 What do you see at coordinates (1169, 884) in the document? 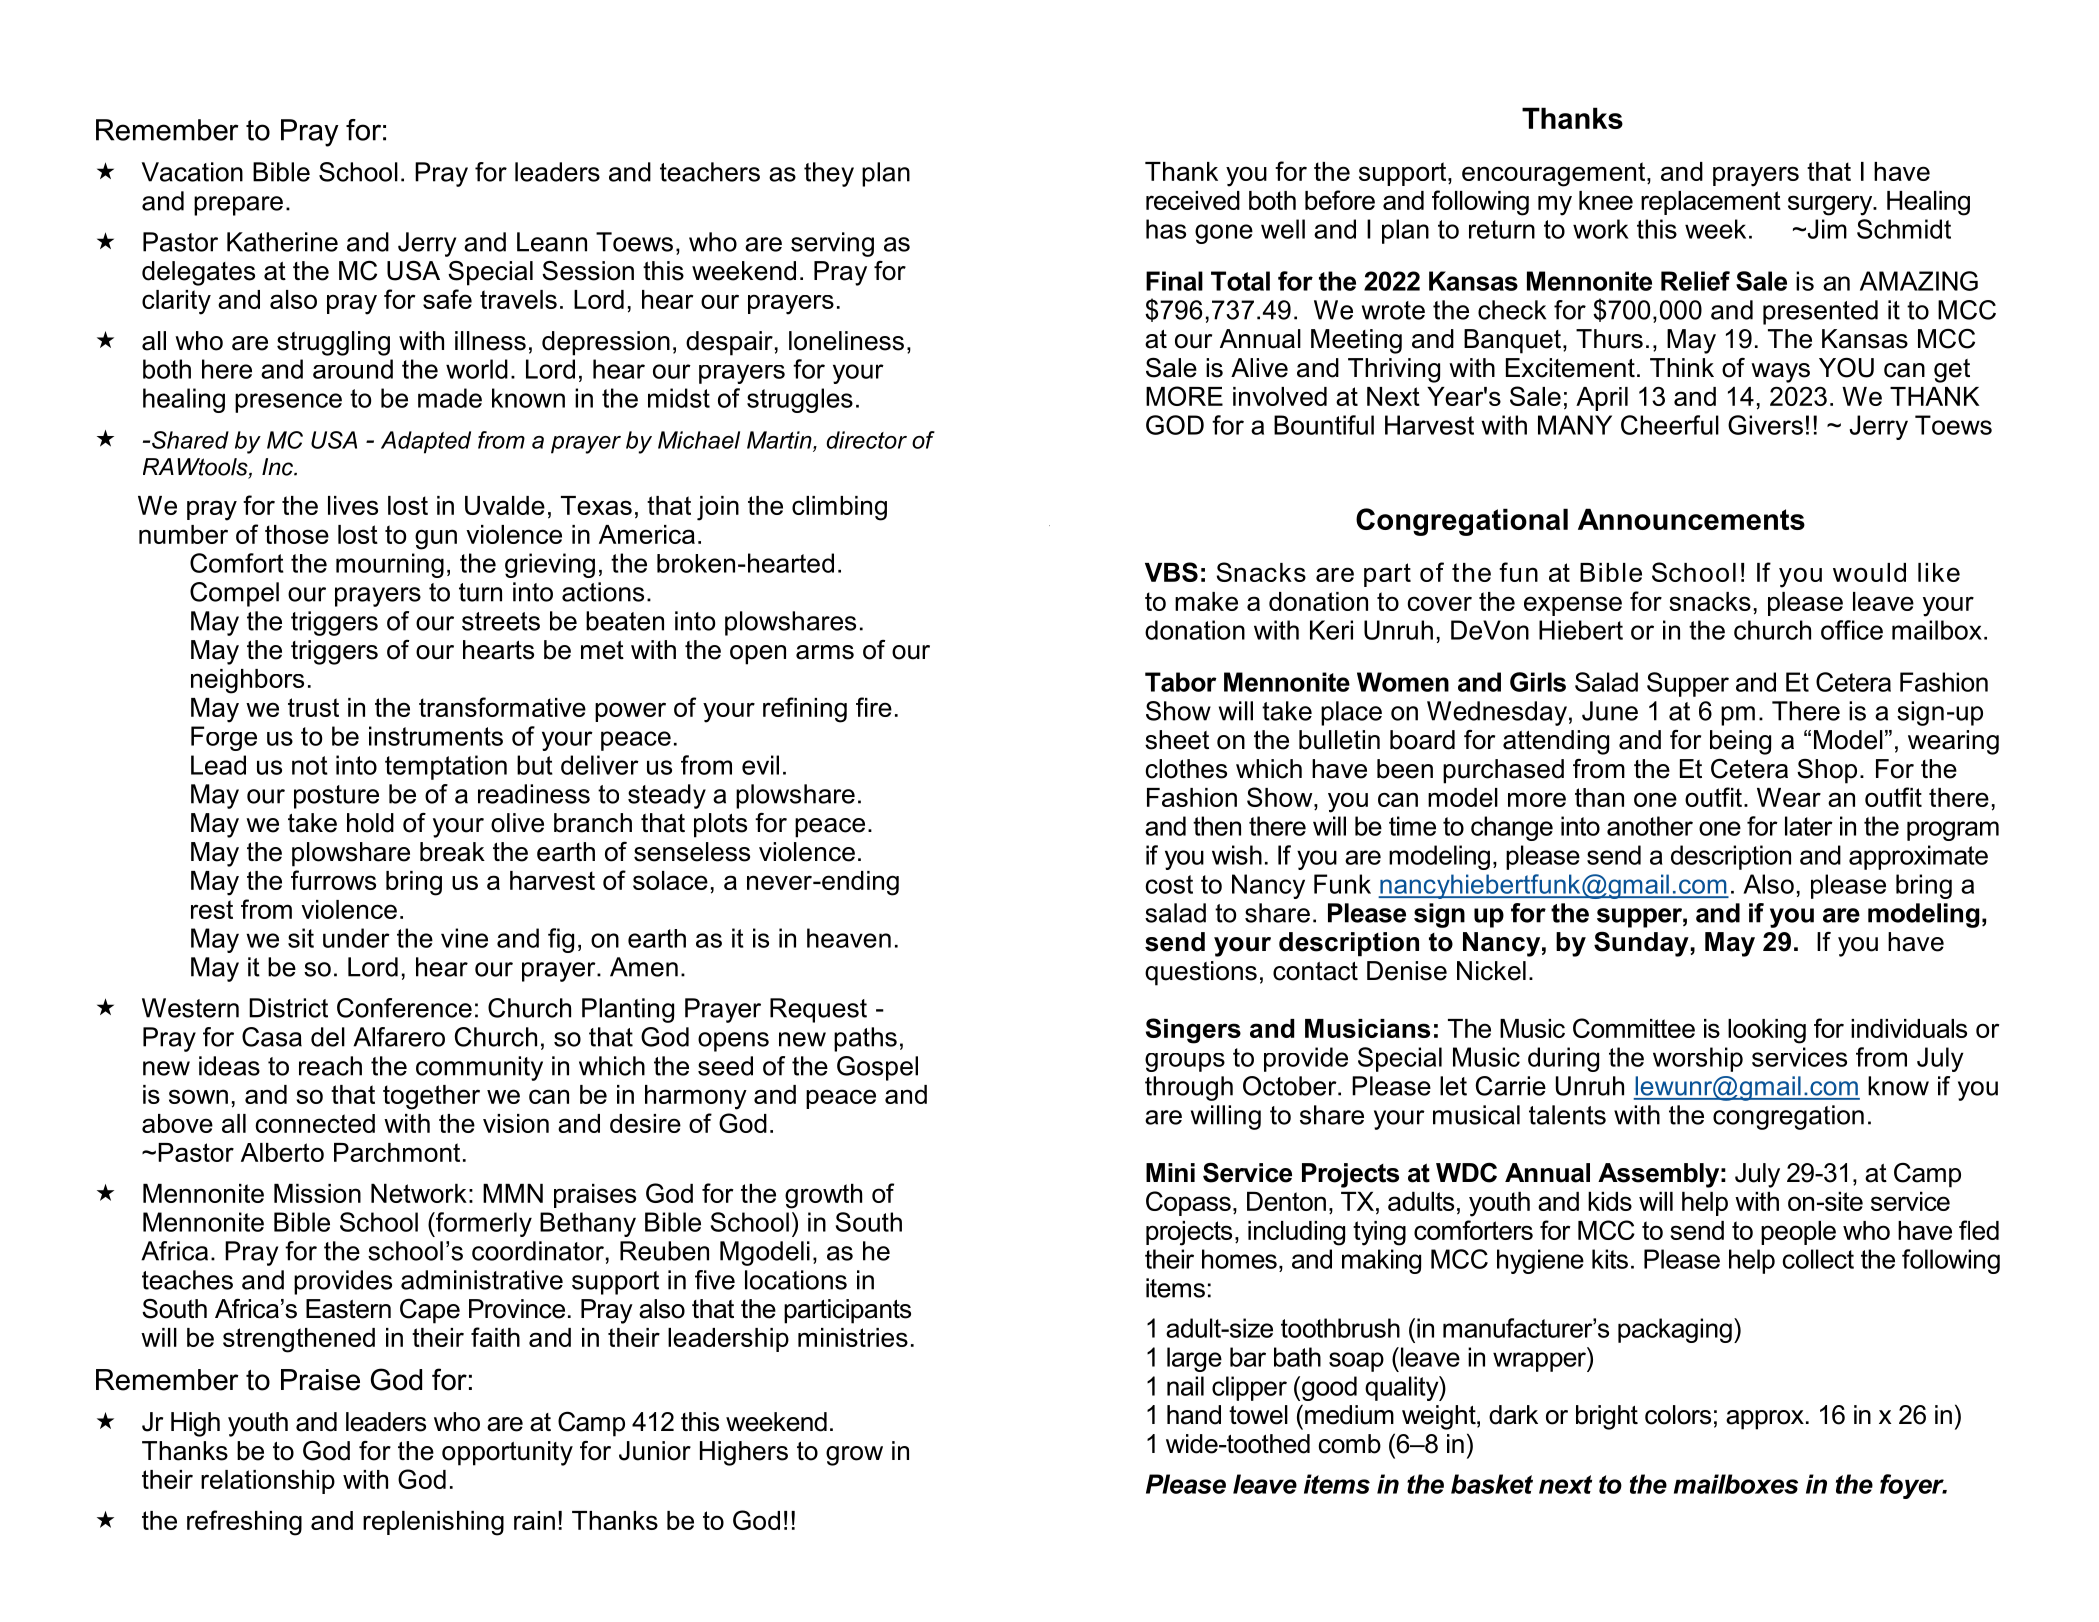
I see `cost` at bounding box center [1169, 884].
